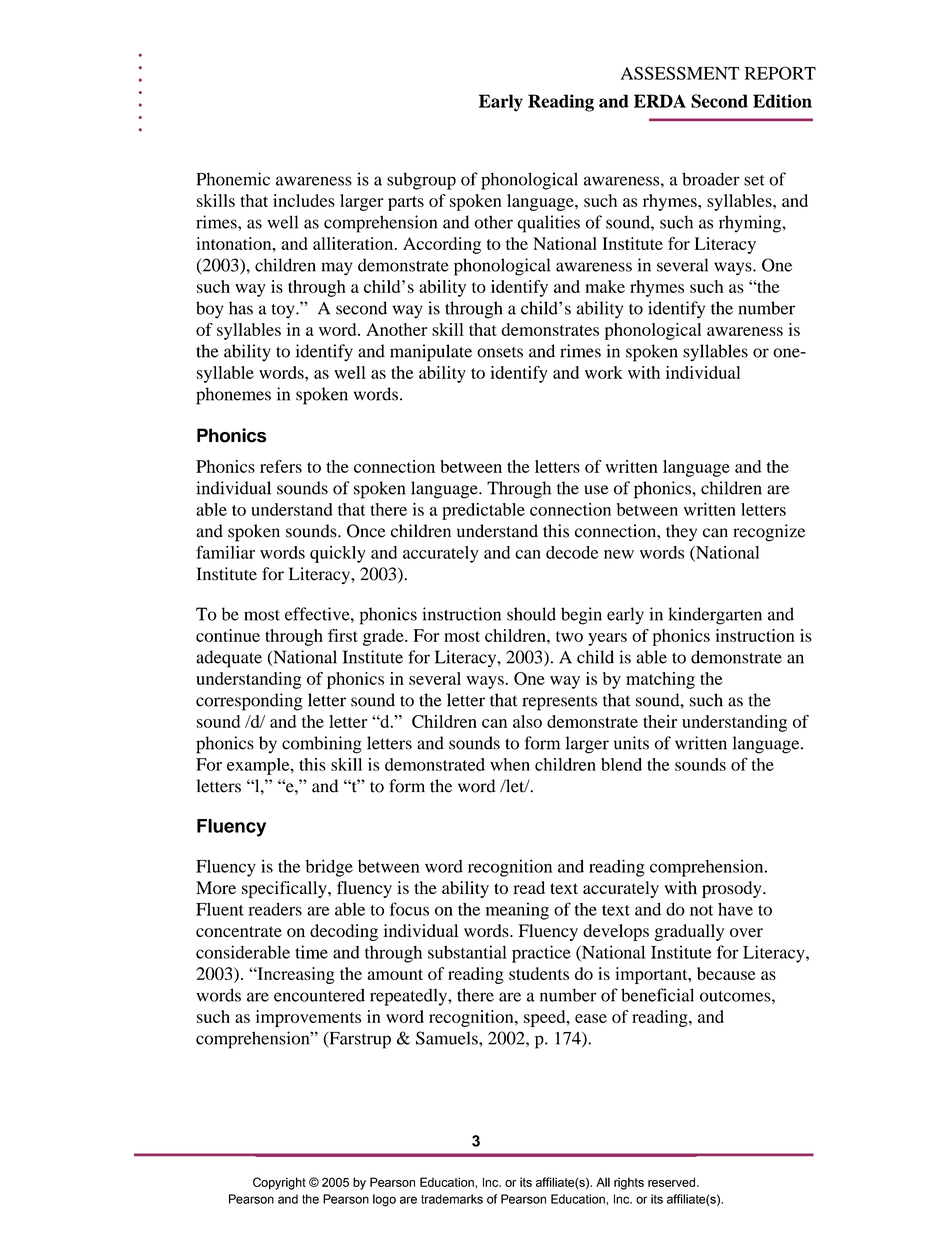  What do you see at coordinates (279, 1183) in the image?
I see `Copyright` at bounding box center [279, 1183].
